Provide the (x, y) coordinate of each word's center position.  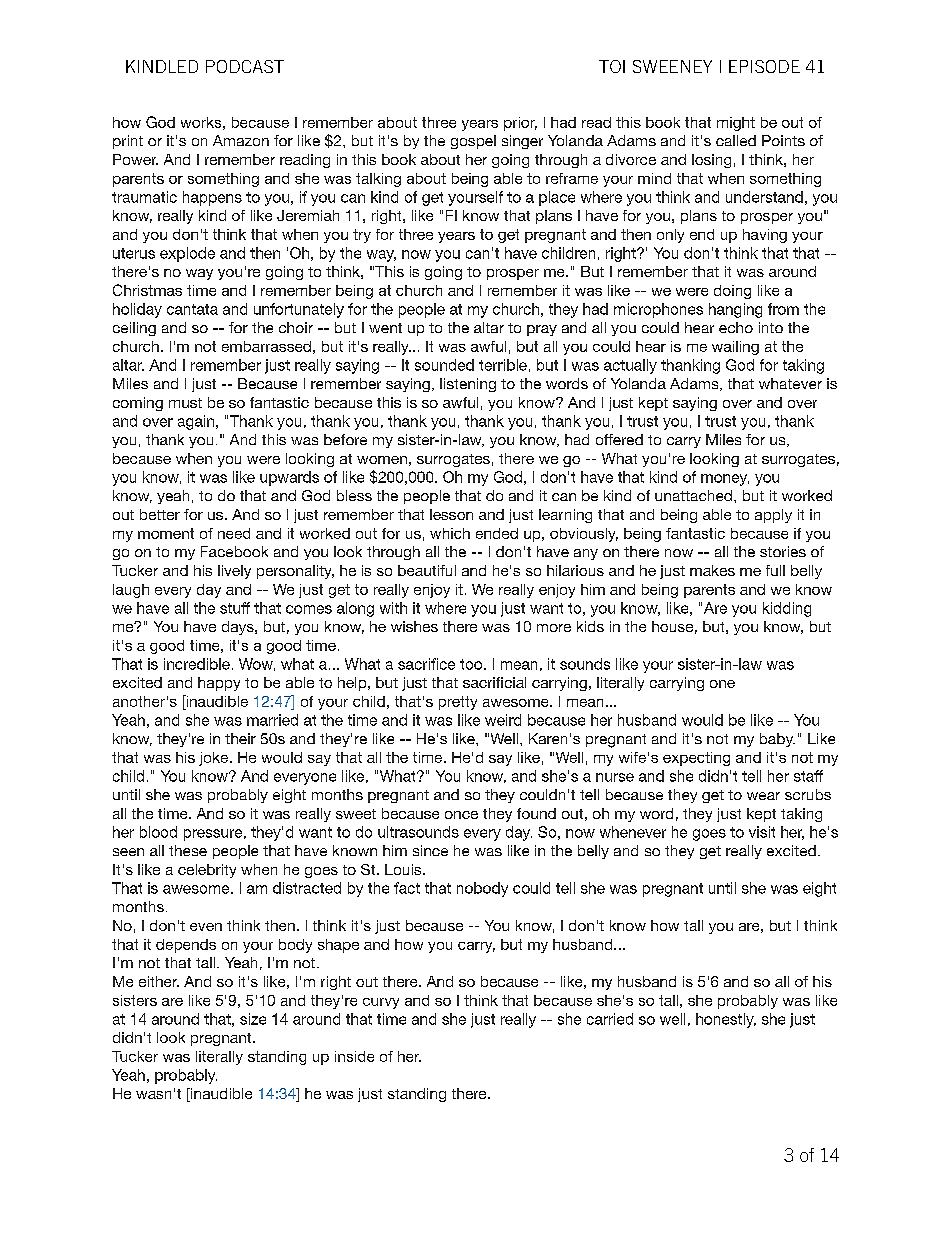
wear (763, 796)
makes (712, 570)
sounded (444, 365)
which (450, 533)
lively (234, 572)
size (253, 1019)
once (461, 815)
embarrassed (266, 346)
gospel (473, 142)
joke (215, 759)
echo (736, 327)
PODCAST (245, 66)
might (736, 124)
